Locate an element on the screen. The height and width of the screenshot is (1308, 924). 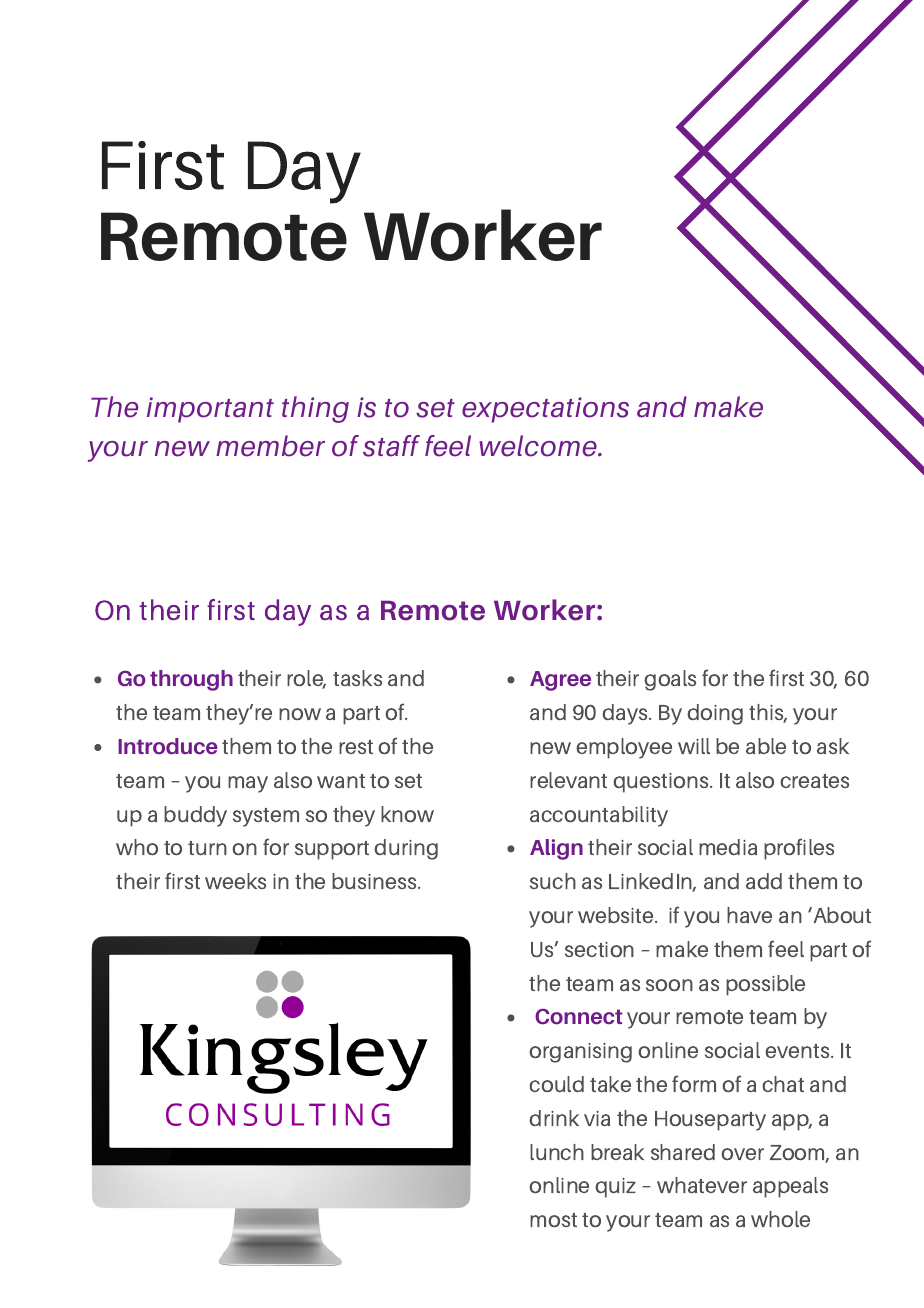
member is located at coordinates (270, 446).
